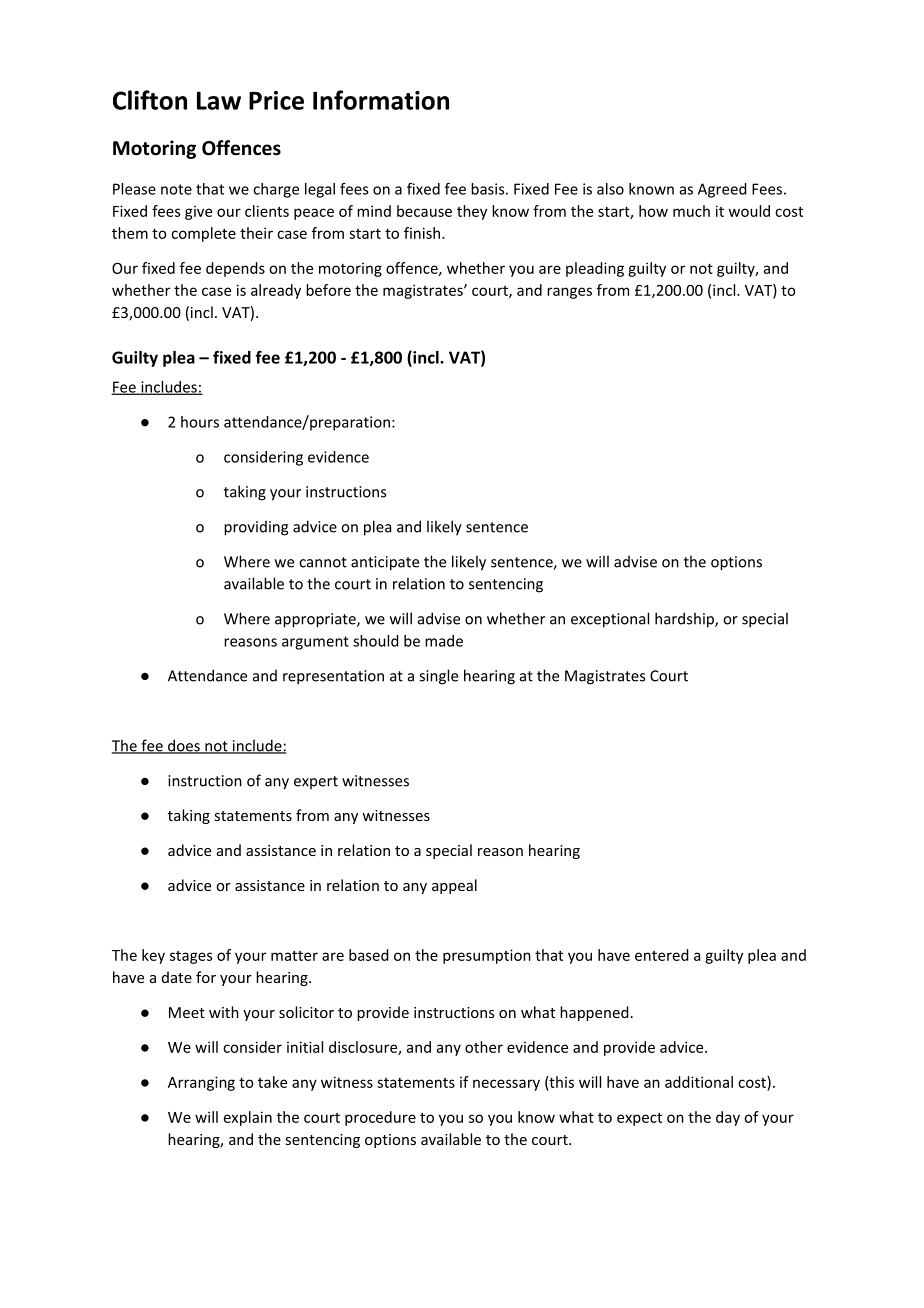  What do you see at coordinates (328, 290) in the document?
I see `before` at bounding box center [328, 290].
